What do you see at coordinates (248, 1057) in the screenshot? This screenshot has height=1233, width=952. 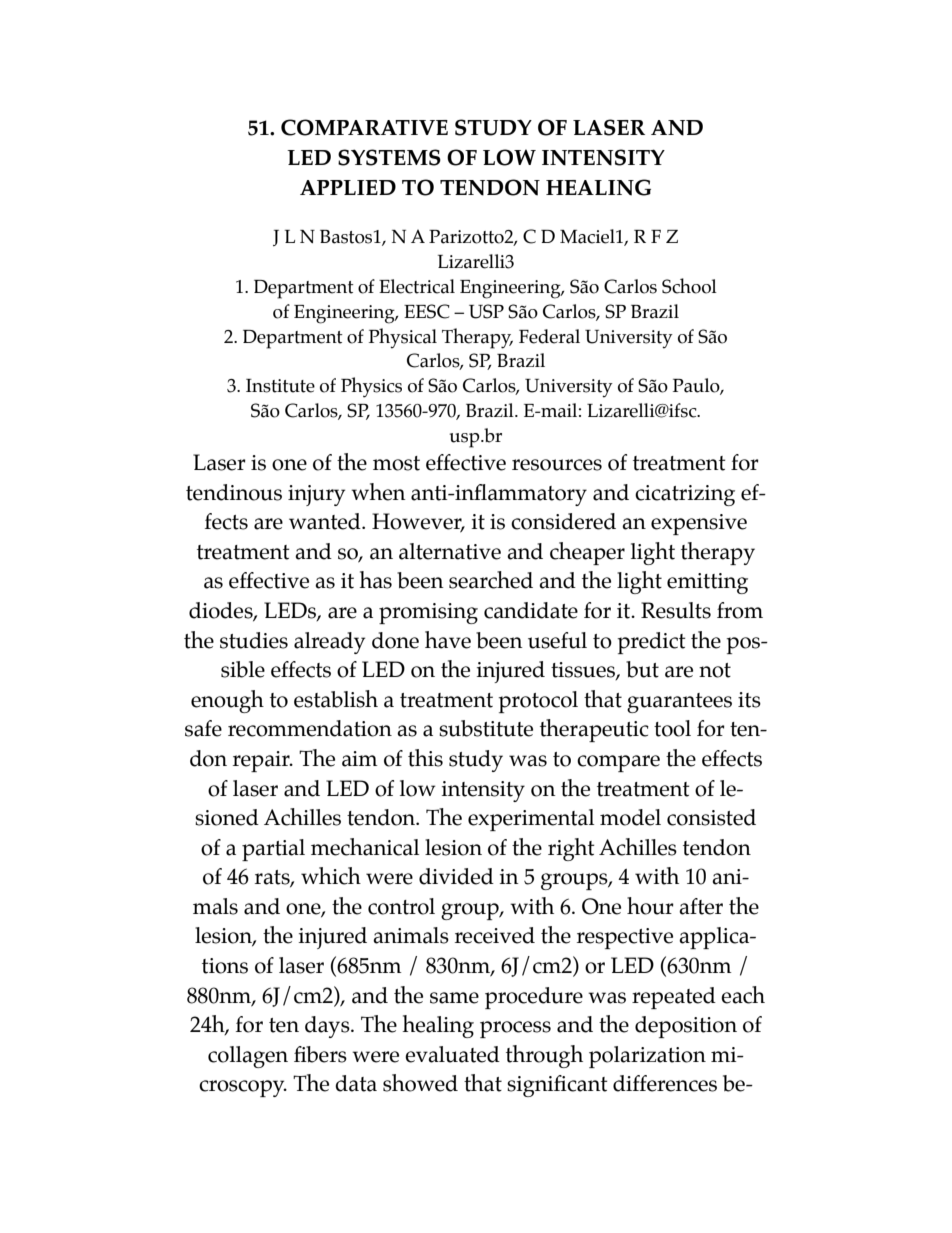 I see `collagen` at bounding box center [248, 1057].
